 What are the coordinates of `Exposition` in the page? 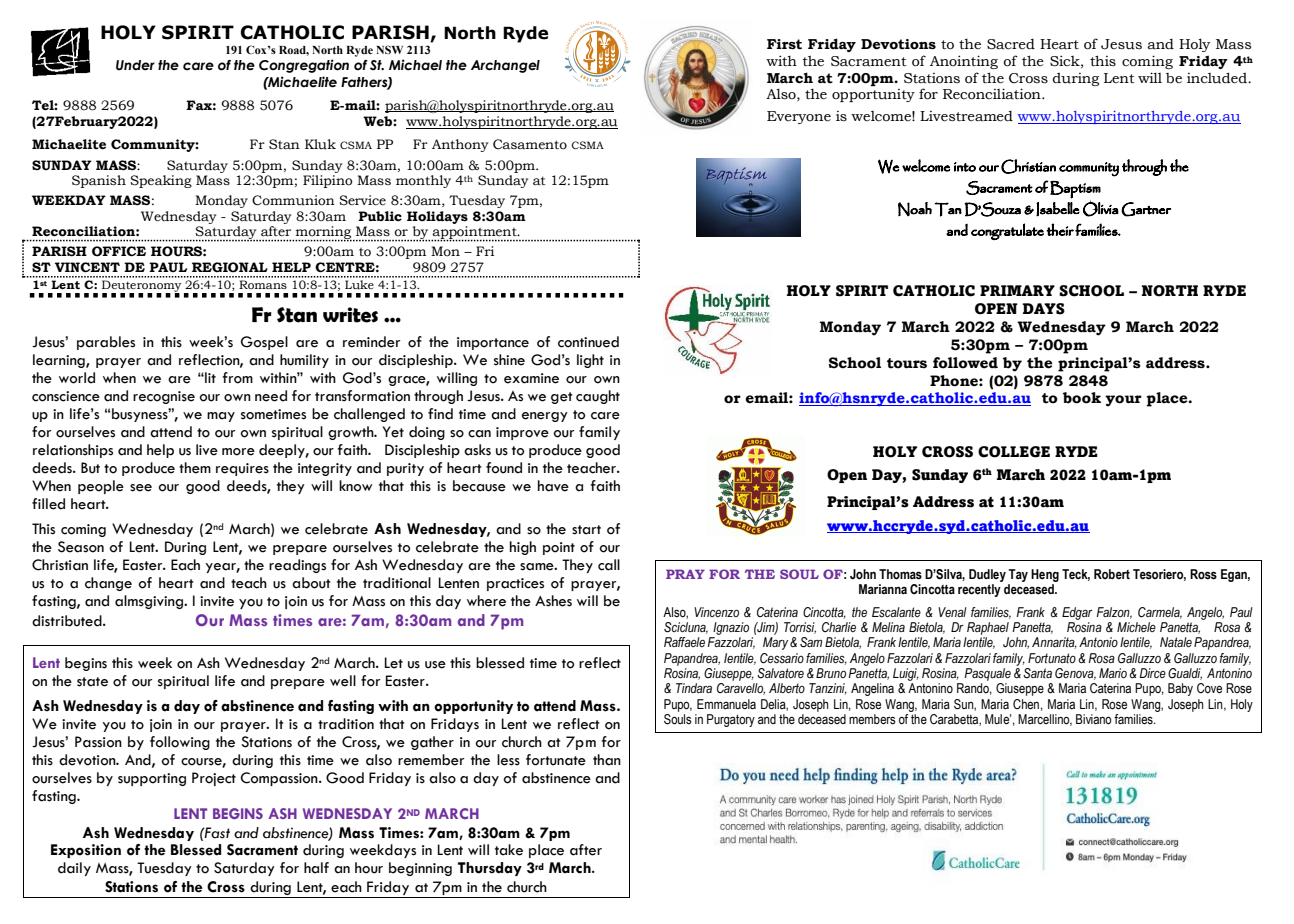 It's located at (86, 851).
